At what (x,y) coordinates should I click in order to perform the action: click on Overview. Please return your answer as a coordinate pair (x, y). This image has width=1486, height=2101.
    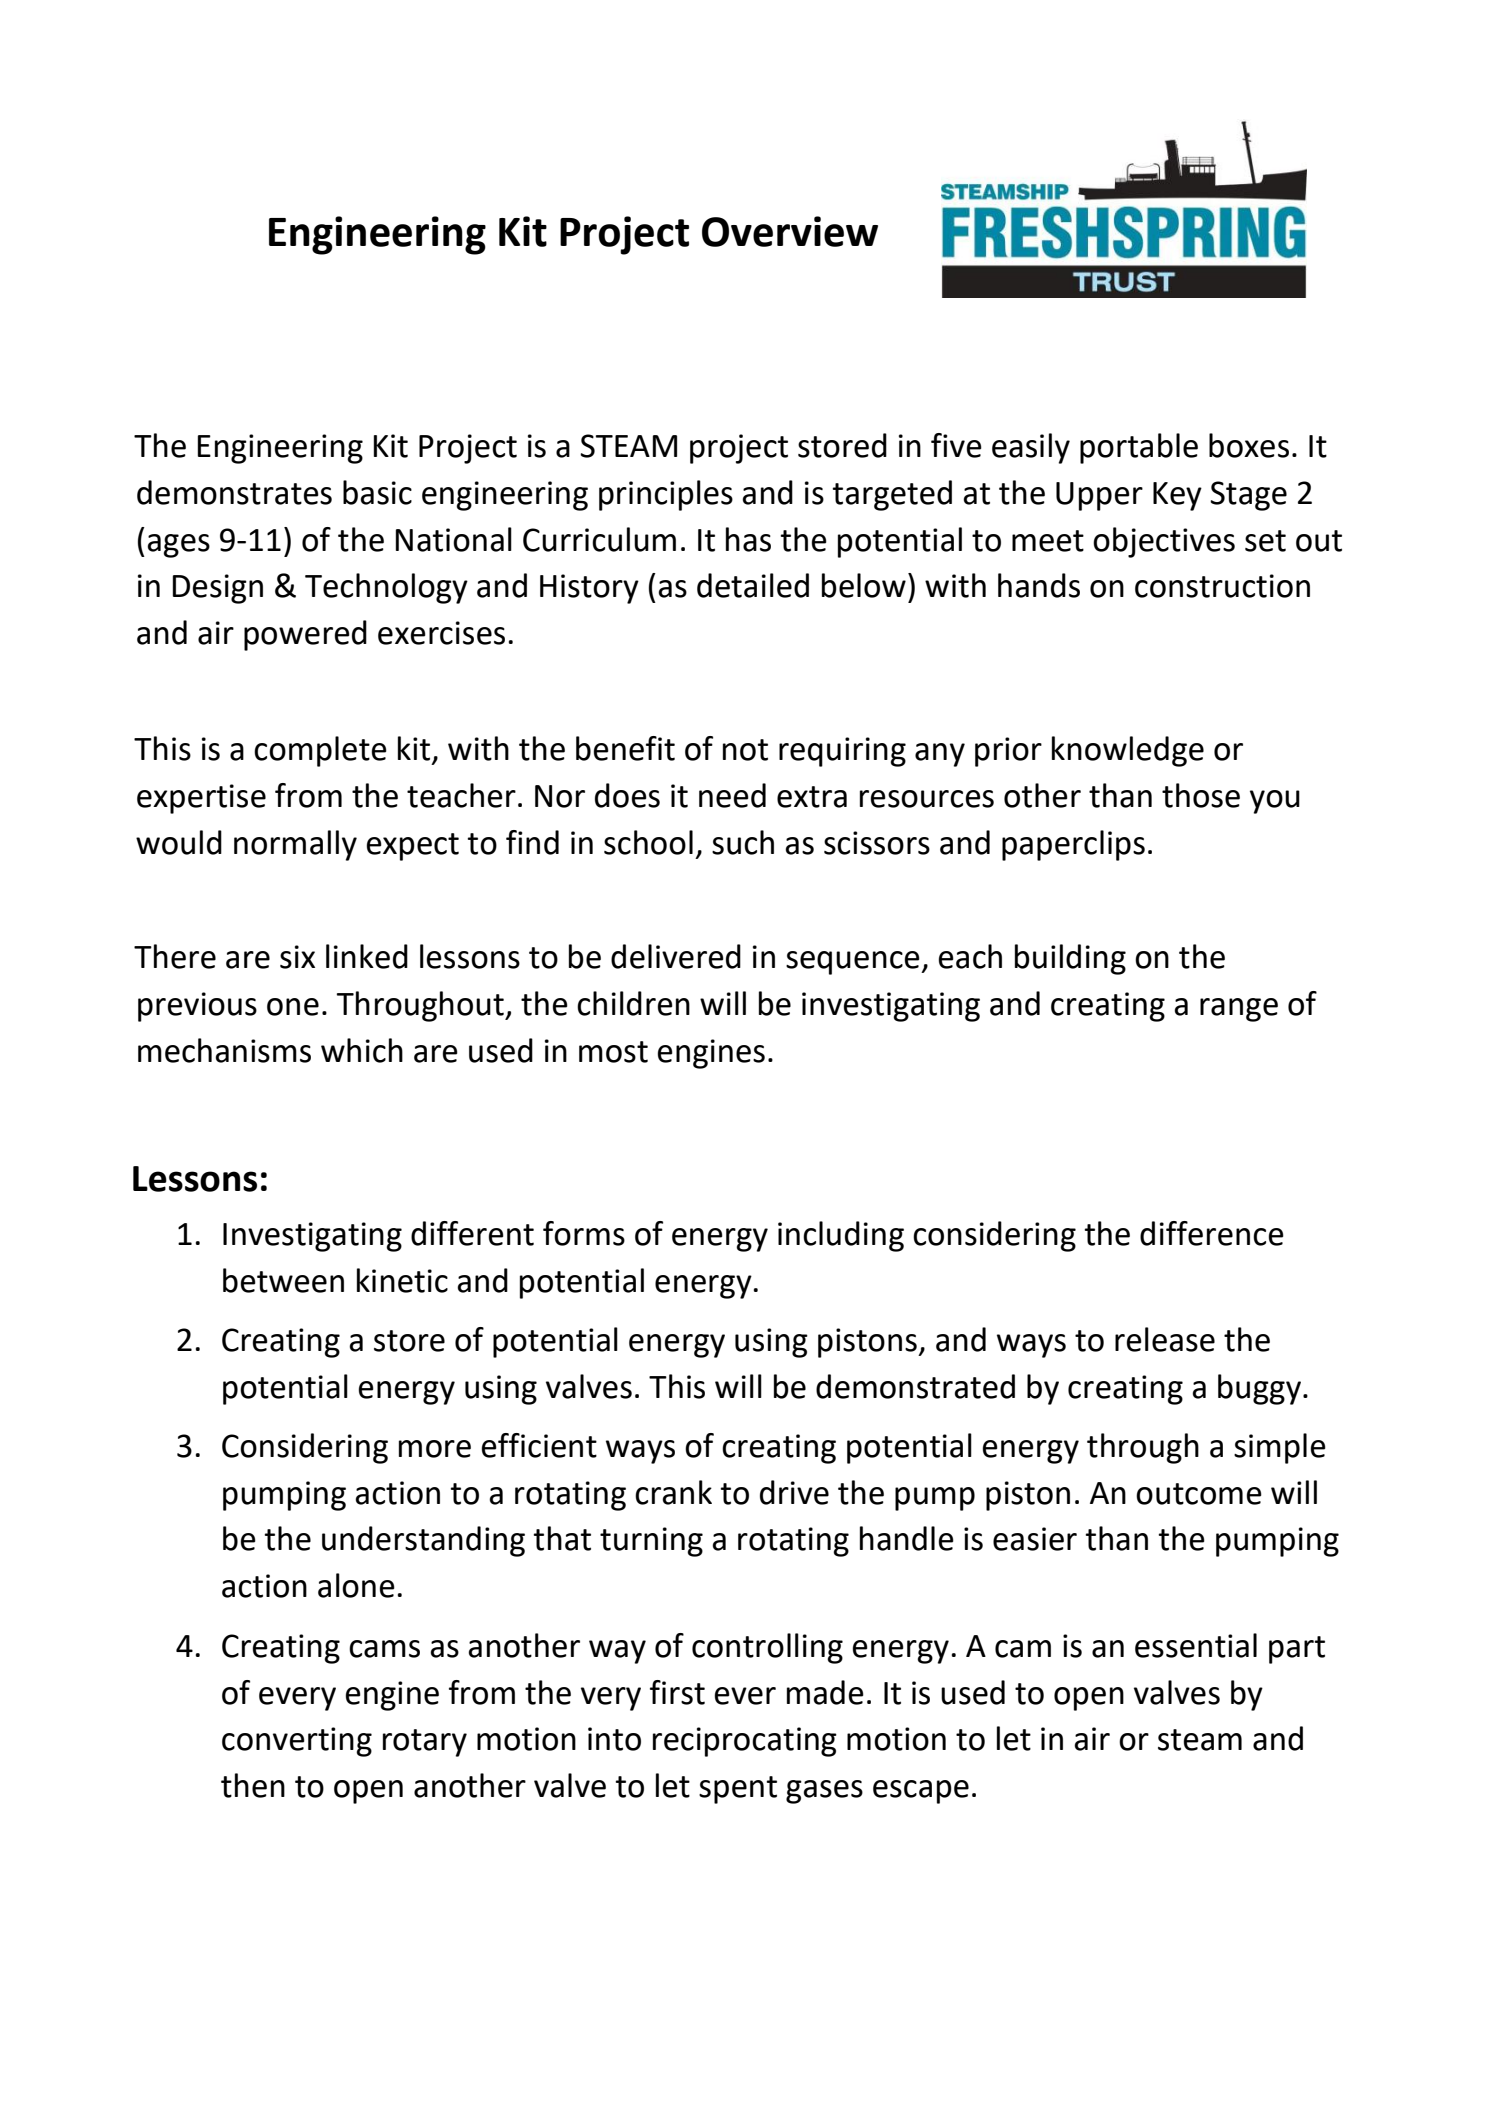
    Looking at the image, I should click on (790, 231).
